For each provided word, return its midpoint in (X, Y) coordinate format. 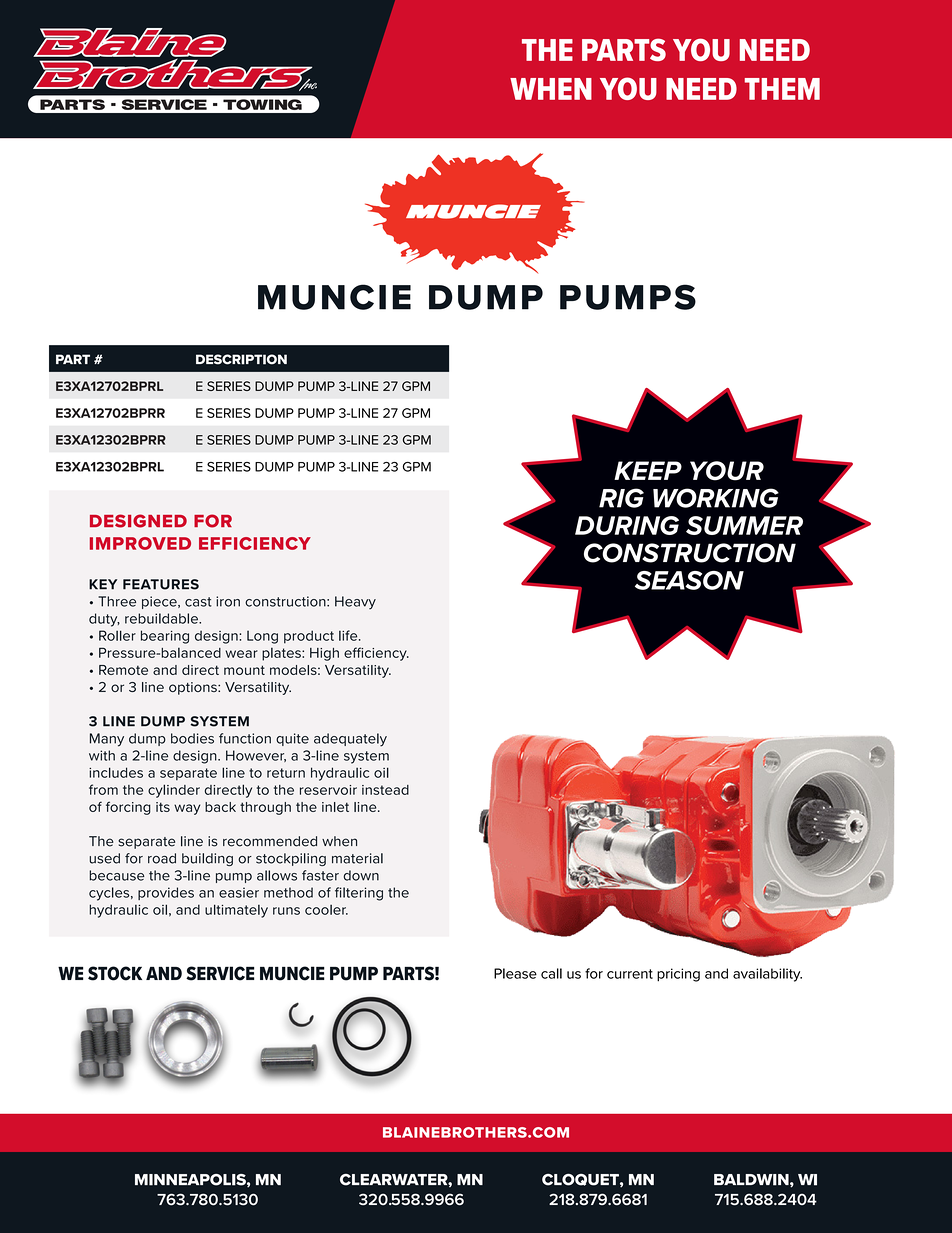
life (349, 635)
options (194, 688)
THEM (782, 89)
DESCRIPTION (241, 359)
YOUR (727, 471)
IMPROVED (140, 543)
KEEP (648, 470)
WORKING (716, 498)
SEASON (689, 580)
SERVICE (220, 973)
